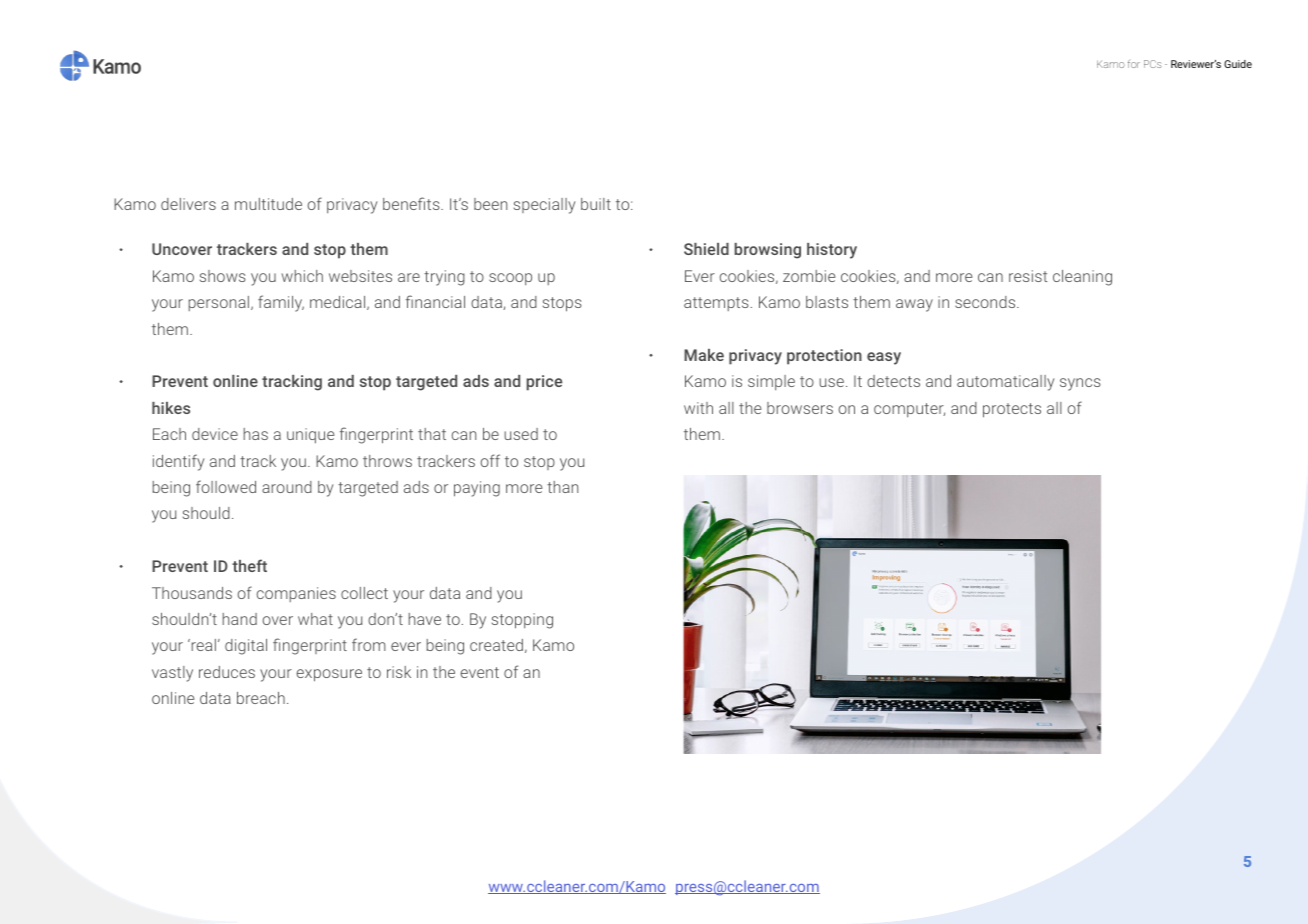  I want to click on hikes, so click(171, 408).
